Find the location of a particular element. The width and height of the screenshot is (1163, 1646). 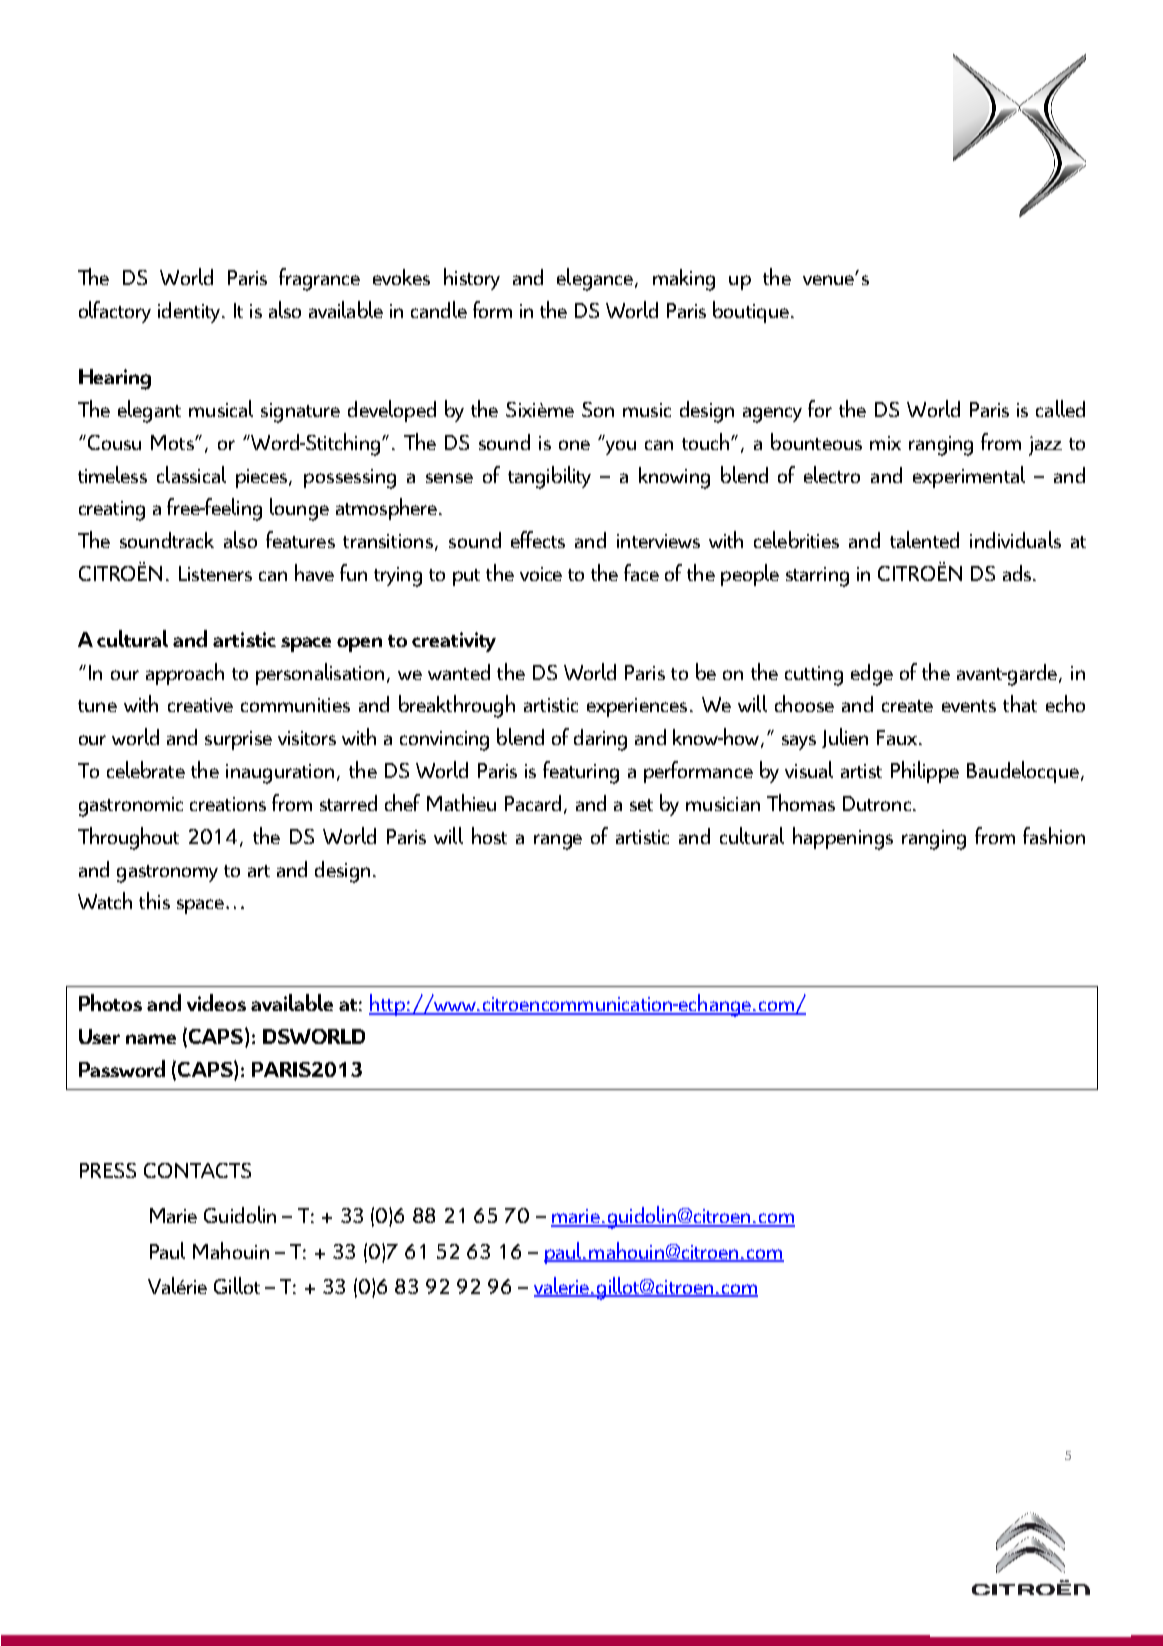

lounge is located at coordinates (299, 509).
